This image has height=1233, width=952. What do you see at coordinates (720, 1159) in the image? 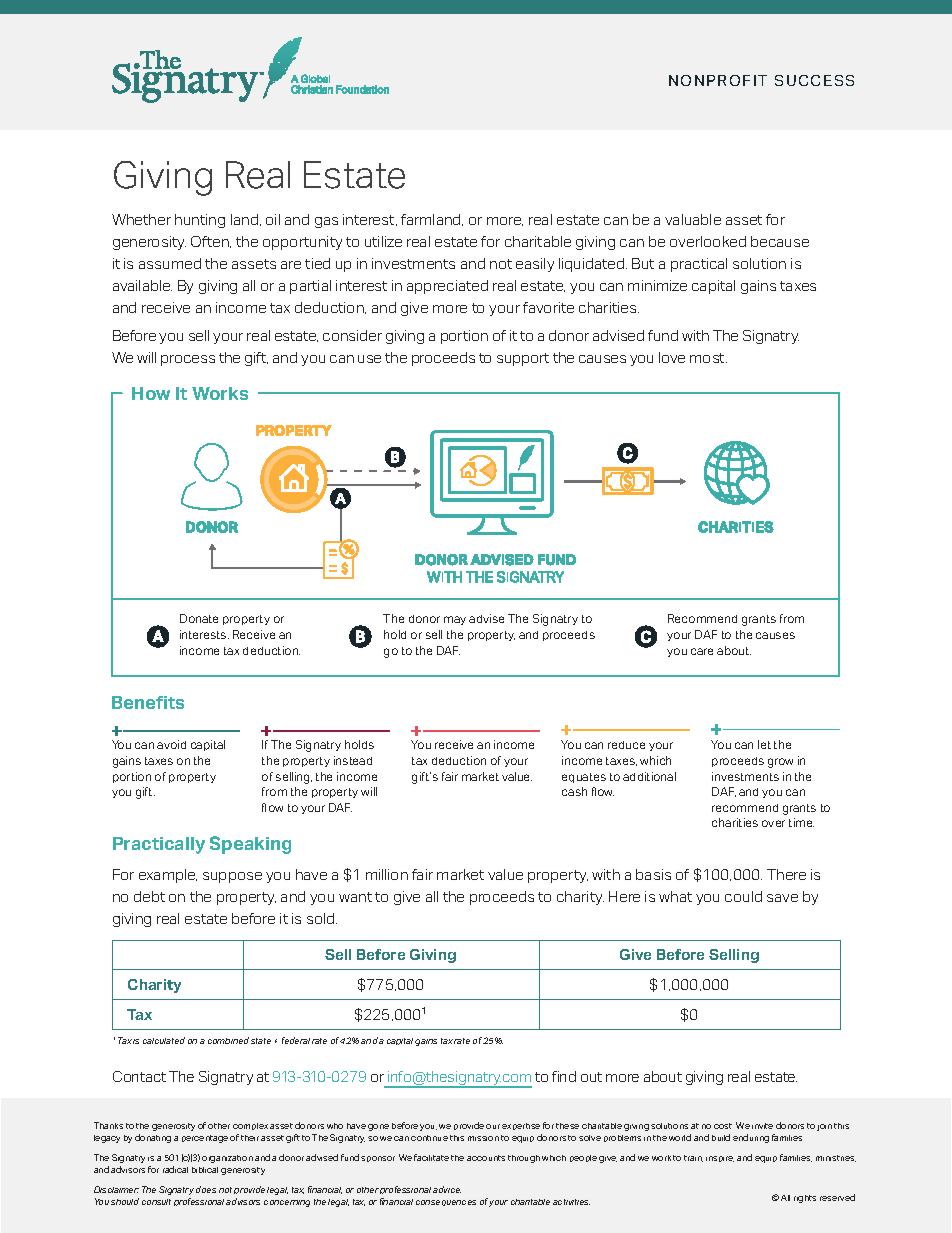
I see `inspire` at bounding box center [720, 1159].
